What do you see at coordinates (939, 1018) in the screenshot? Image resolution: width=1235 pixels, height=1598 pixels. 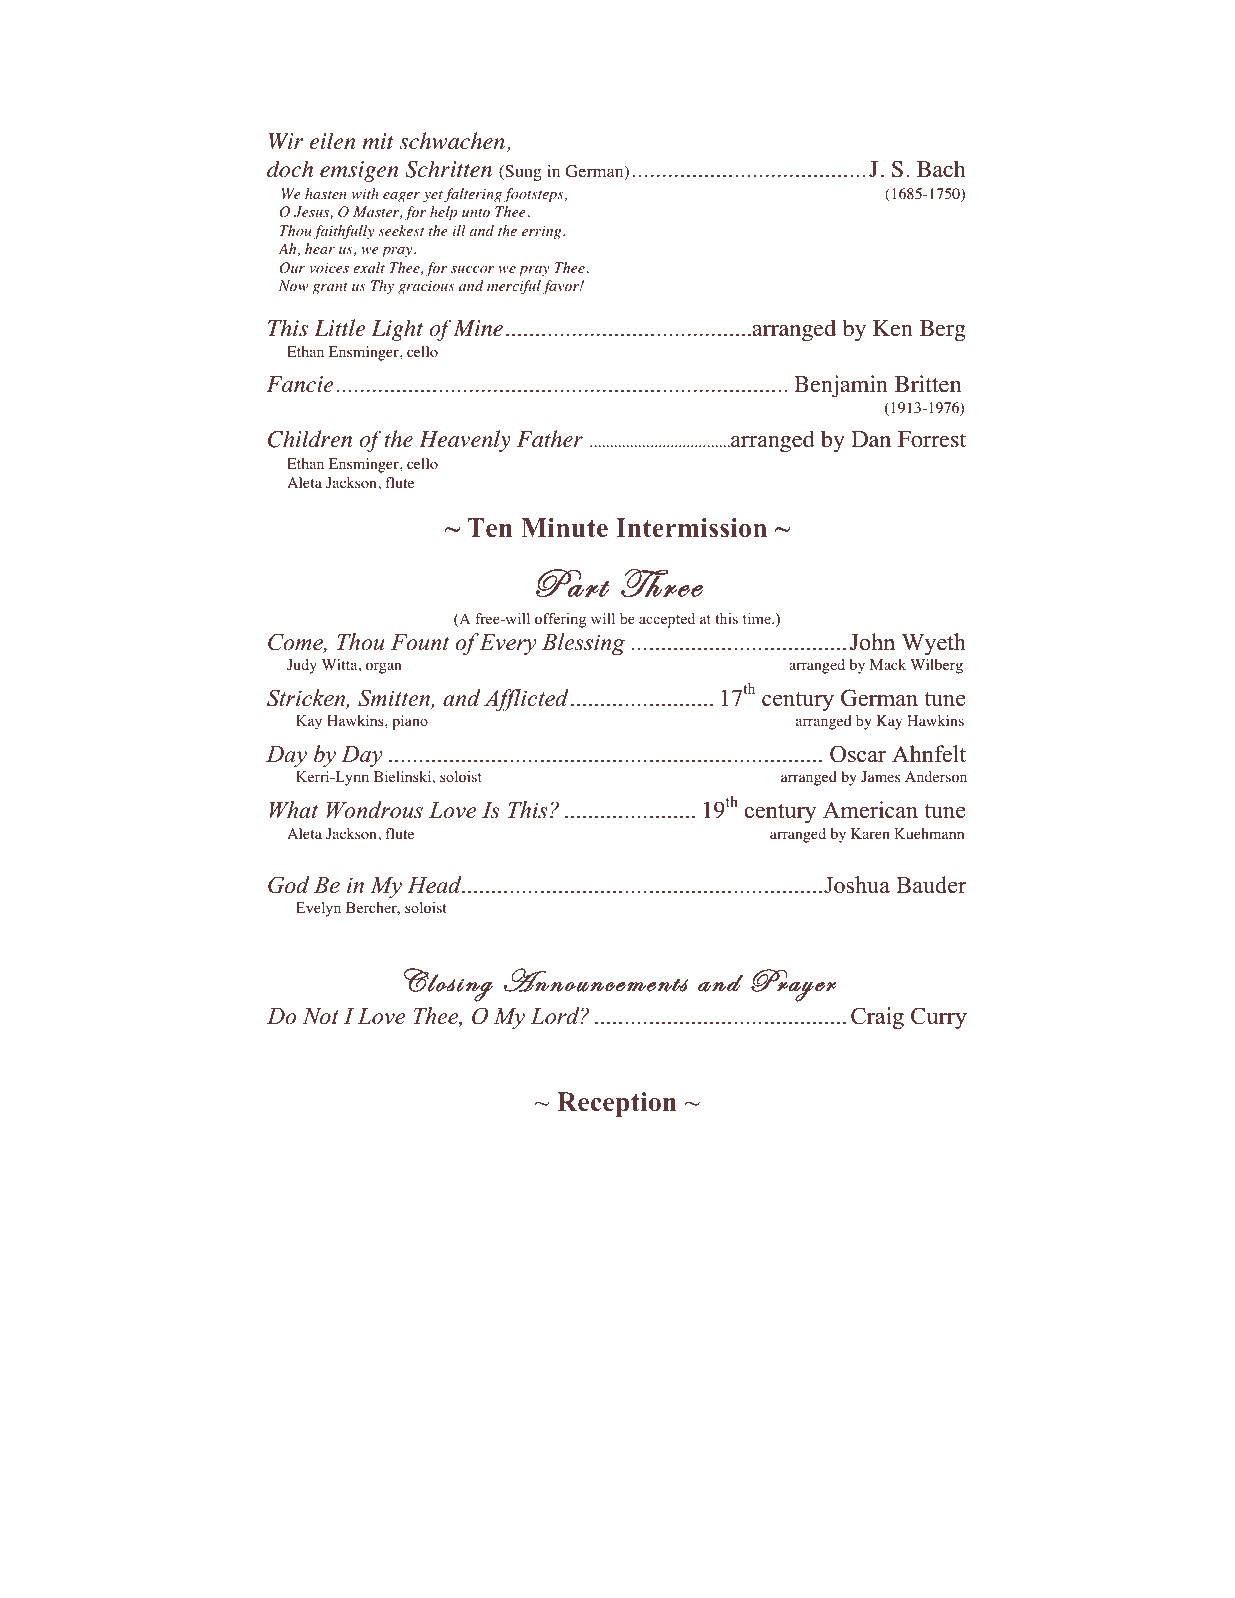 I see `Curry` at bounding box center [939, 1018].
